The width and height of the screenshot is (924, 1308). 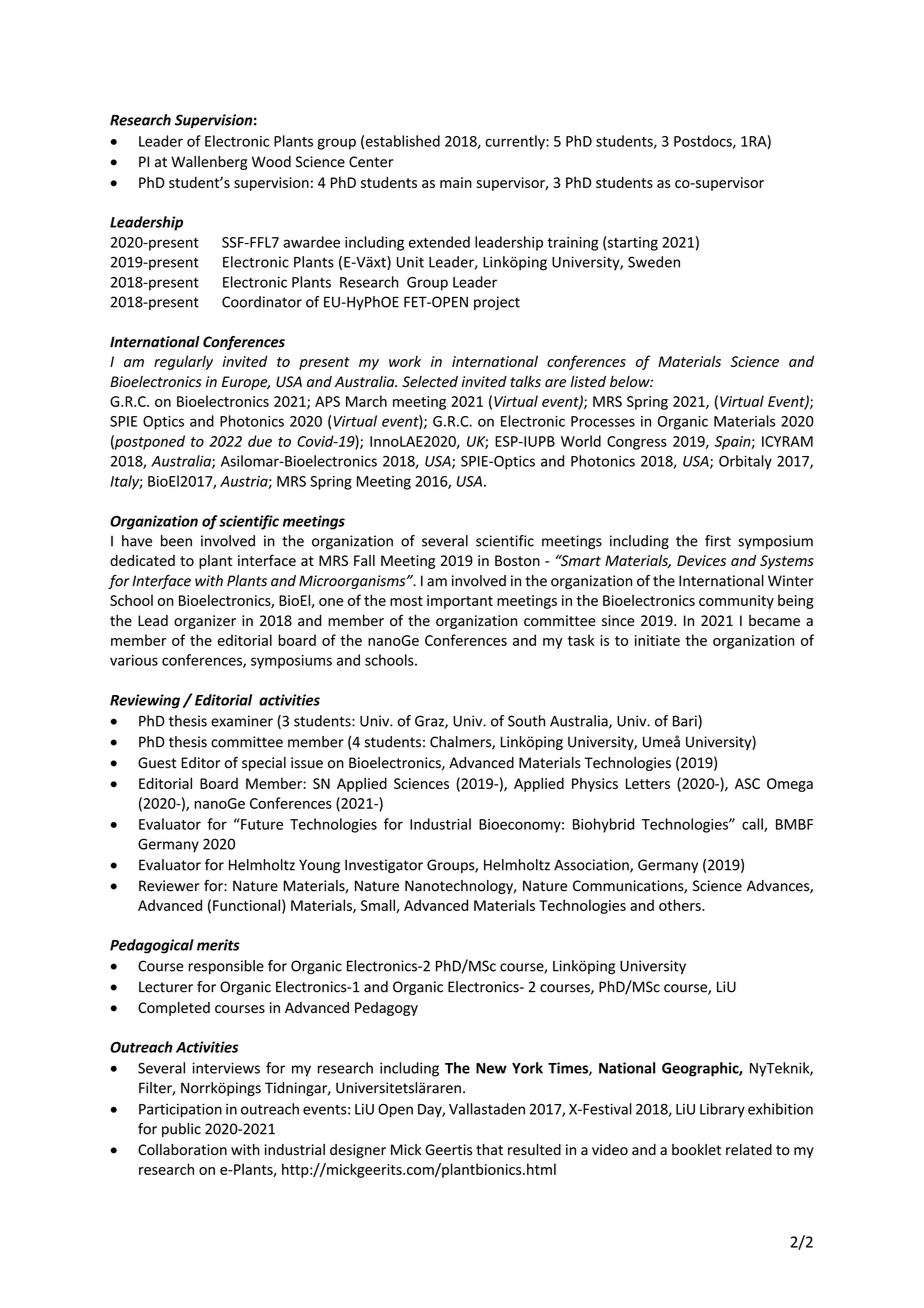 I want to click on Selected, so click(x=430, y=382).
